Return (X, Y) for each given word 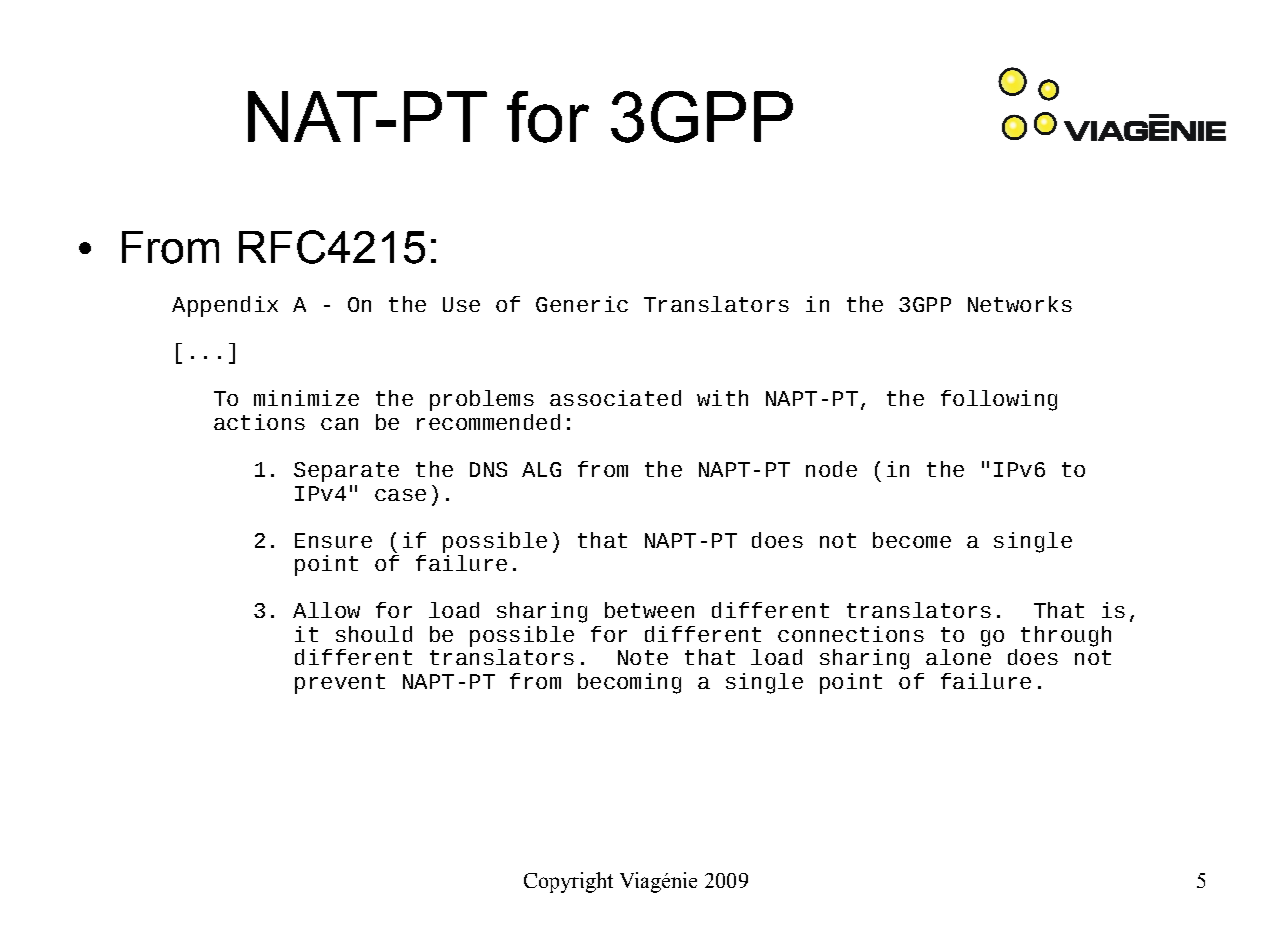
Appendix (225, 306)
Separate (346, 472)
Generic (582, 304)
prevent (340, 684)
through (1066, 636)
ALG (541, 469)
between (649, 610)
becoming (629, 683)
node (831, 469)
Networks (1020, 304)
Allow (326, 610)
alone (958, 657)
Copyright (568, 882)
